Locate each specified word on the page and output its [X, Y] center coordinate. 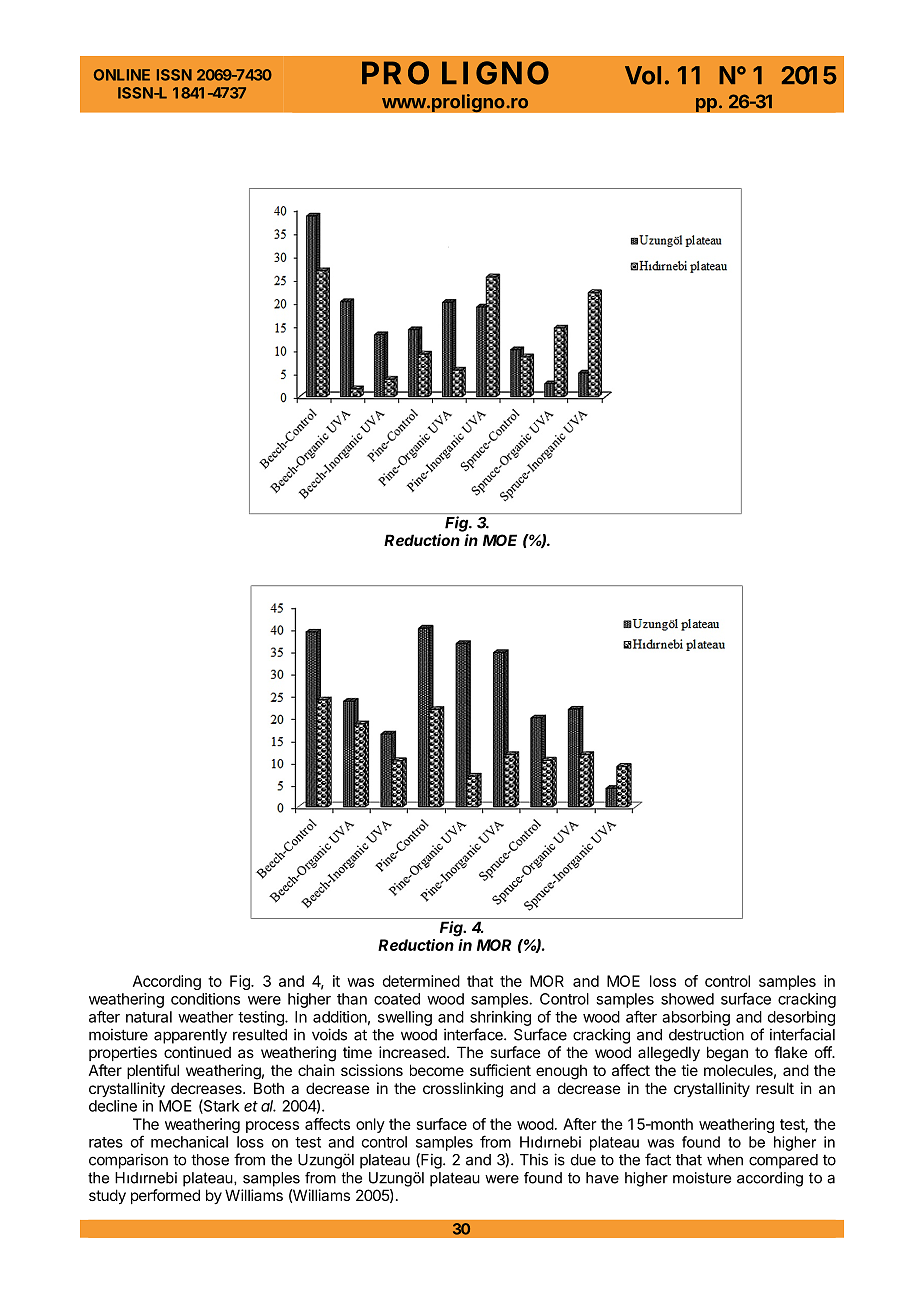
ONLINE [122, 75]
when [725, 1160]
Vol [643, 75]
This [534, 1159]
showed [687, 999]
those [210, 1160]
